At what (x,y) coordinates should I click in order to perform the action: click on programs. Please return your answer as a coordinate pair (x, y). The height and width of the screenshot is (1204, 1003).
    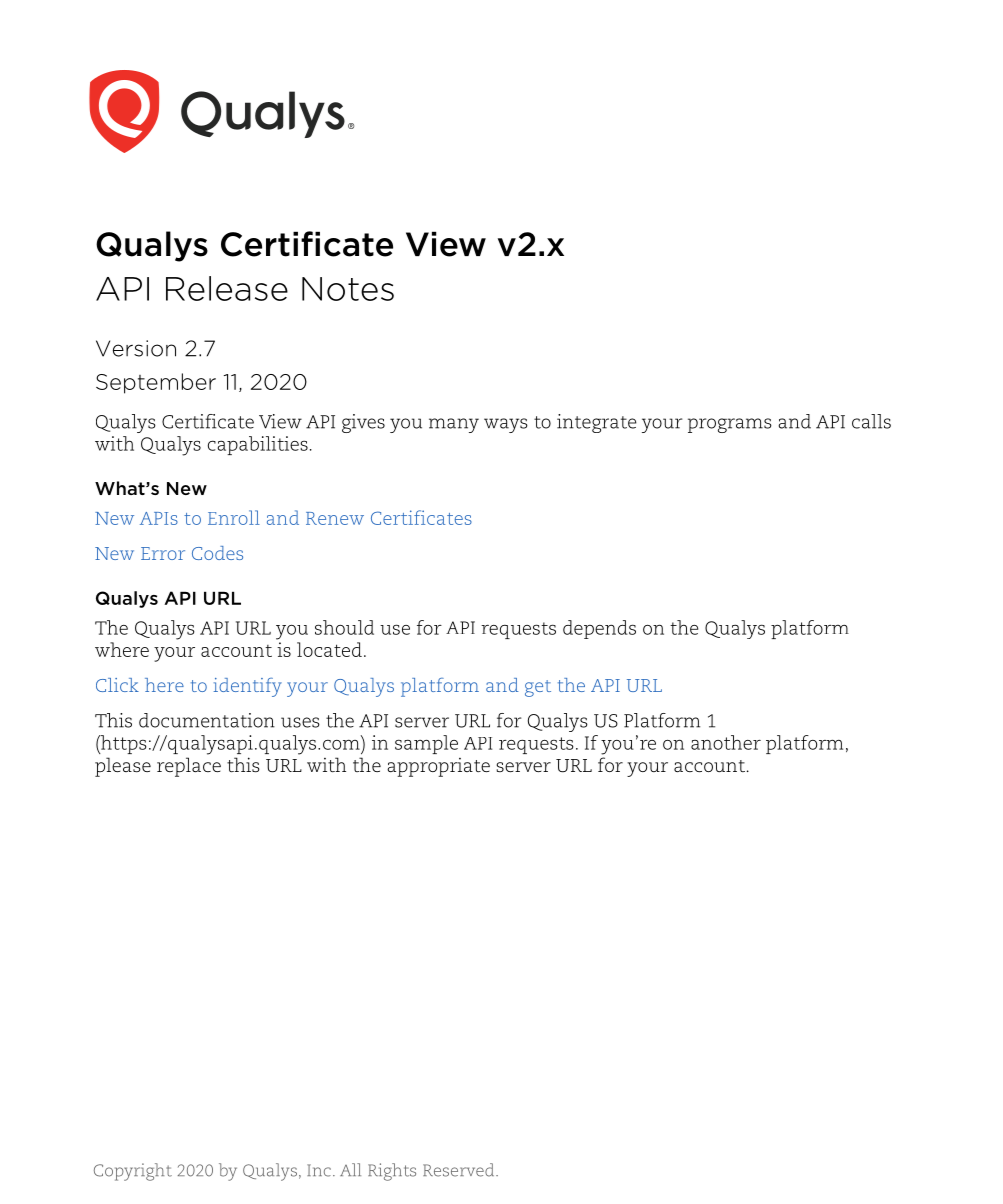
    Looking at the image, I should click on (730, 425).
